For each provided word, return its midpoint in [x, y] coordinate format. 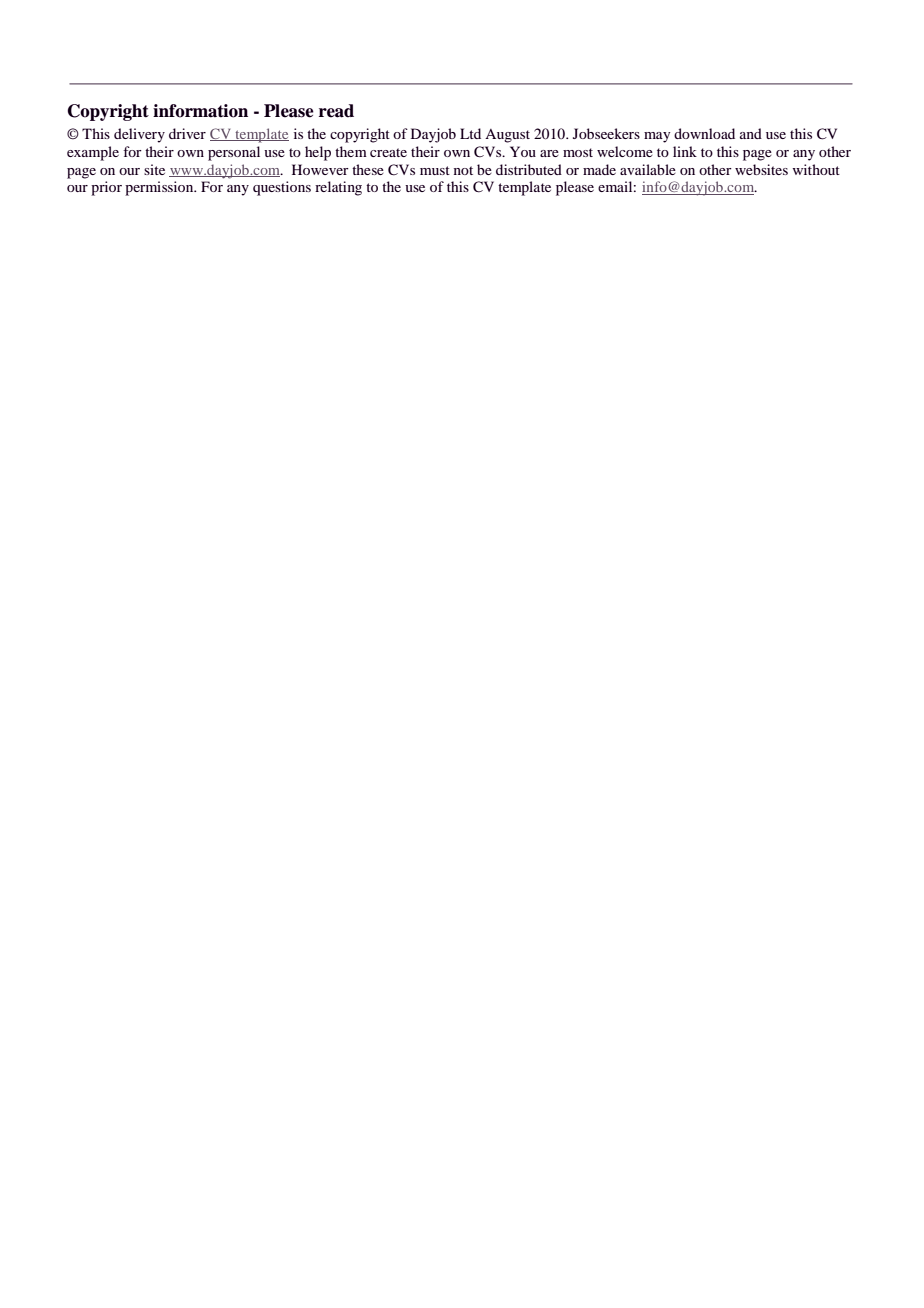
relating [338, 188]
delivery [139, 135]
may [657, 137]
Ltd [470, 133]
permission [160, 188]
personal [234, 153]
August [507, 136]
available [648, 169]
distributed [529, 169]
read [336, 111]
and [751, 133]
